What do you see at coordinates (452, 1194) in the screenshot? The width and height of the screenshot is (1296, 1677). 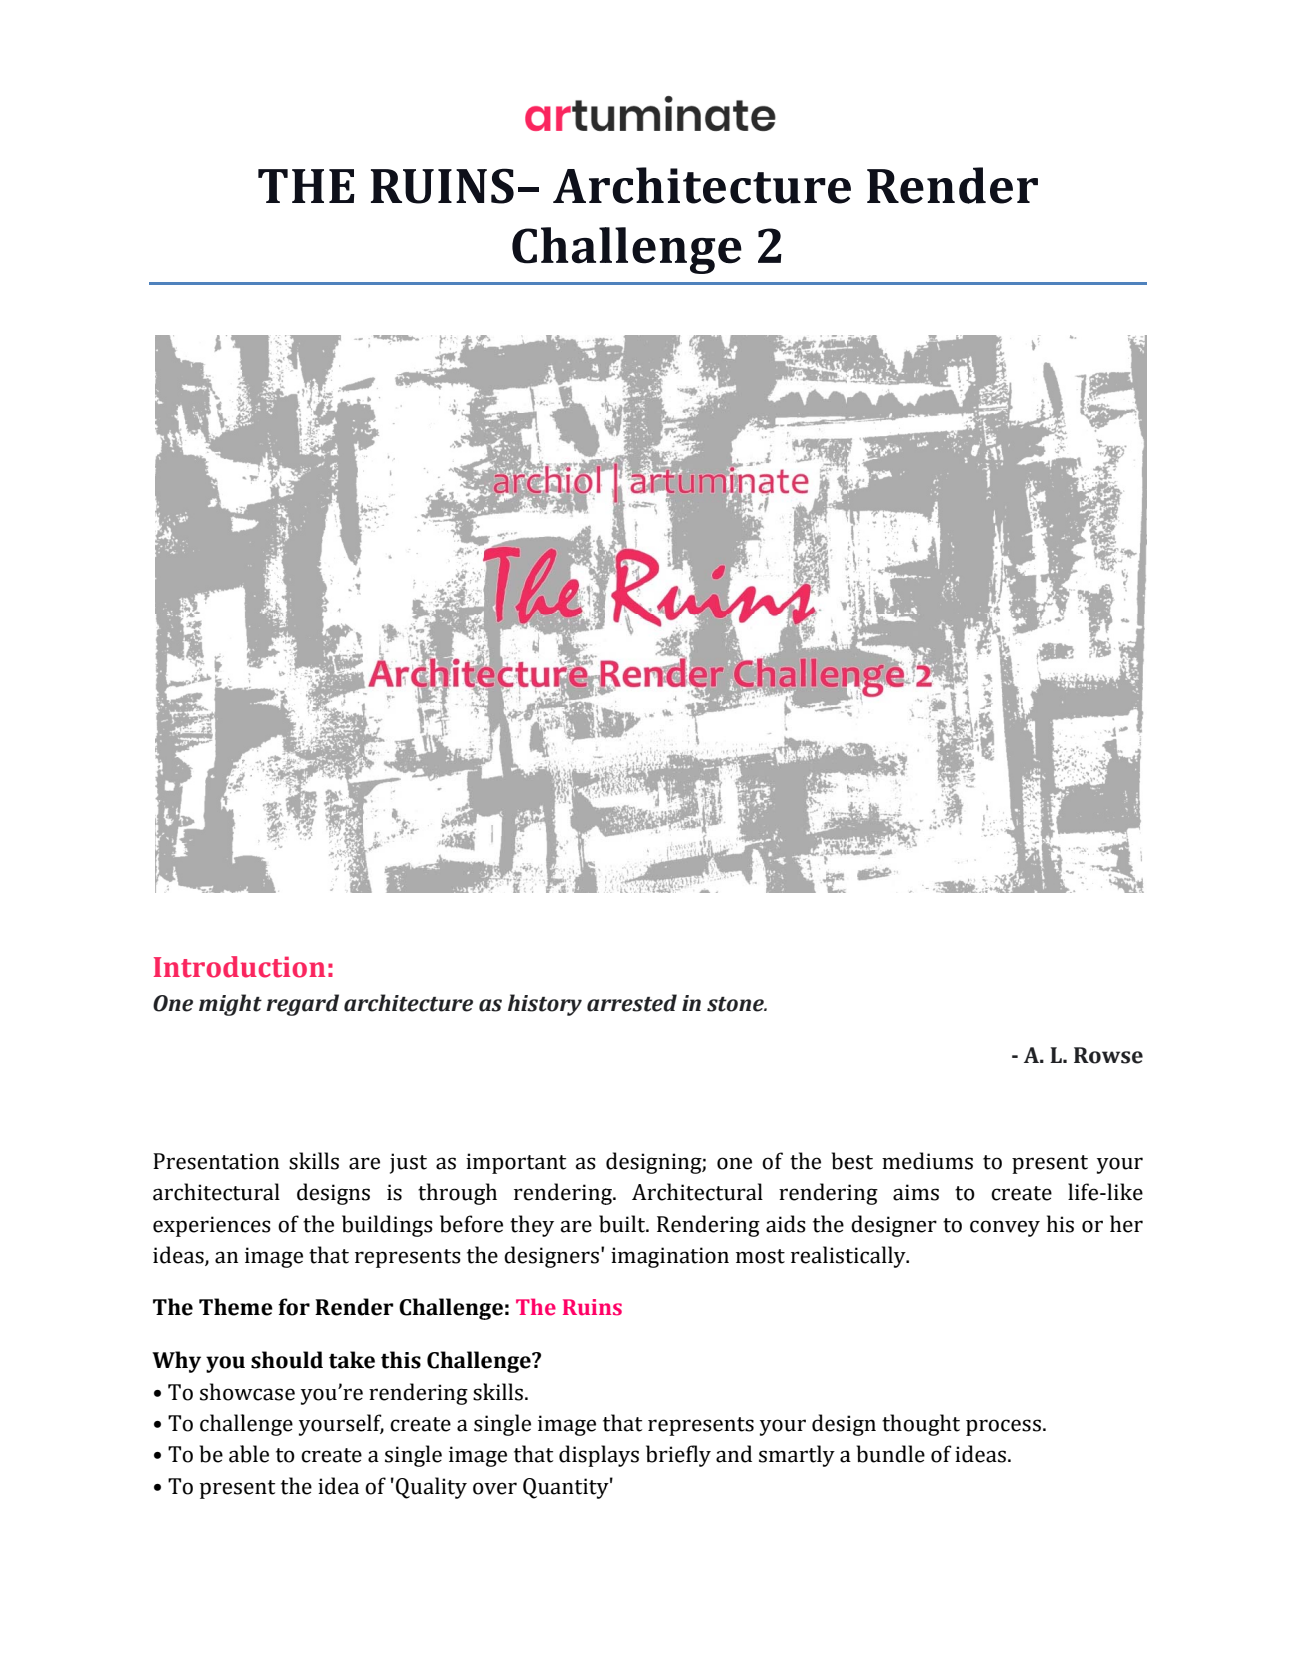 I see `throug` at bounding box center [452, 1194].
